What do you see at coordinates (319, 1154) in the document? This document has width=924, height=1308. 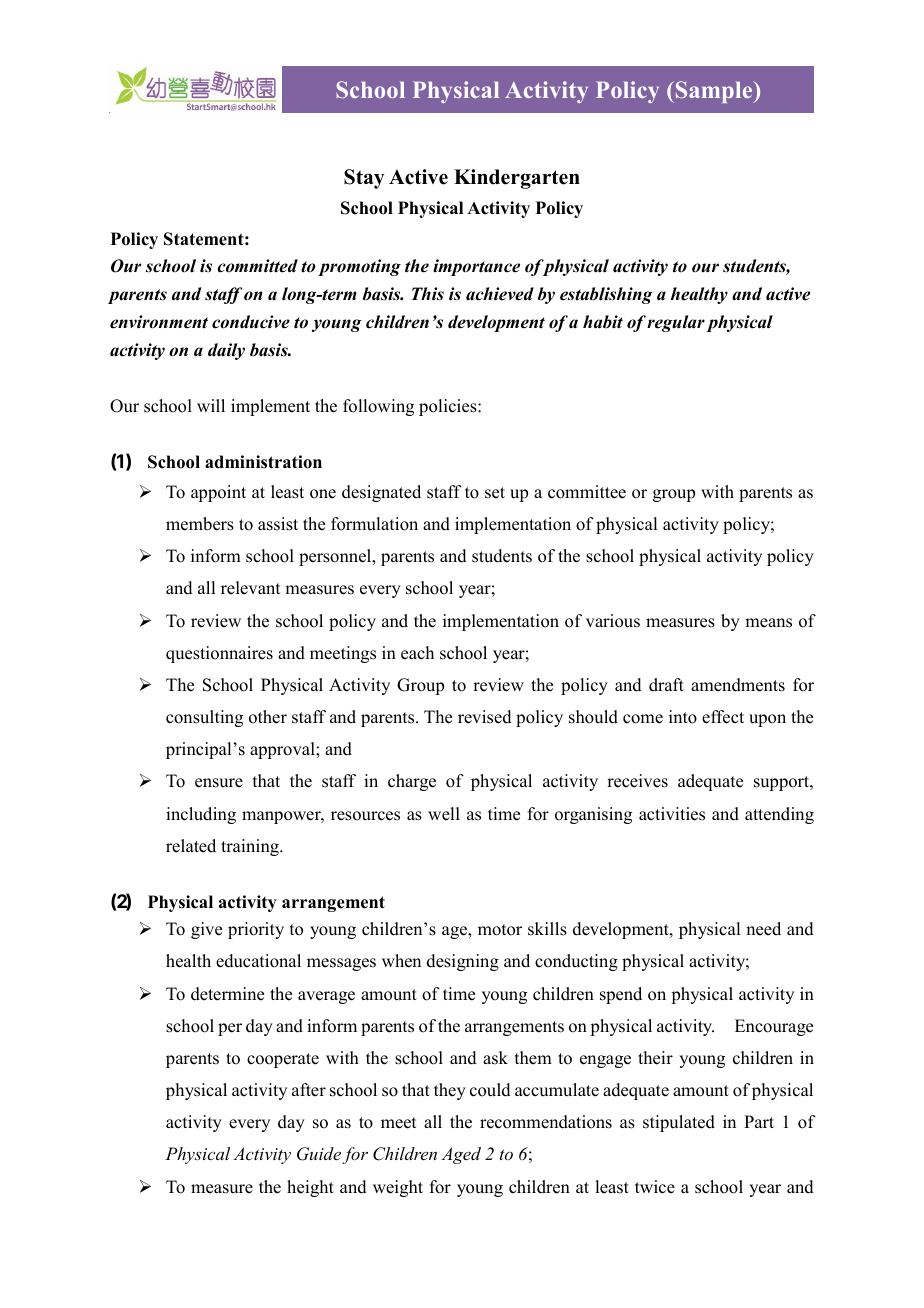 I see `Guide` at bounding box center [319, 1154].
